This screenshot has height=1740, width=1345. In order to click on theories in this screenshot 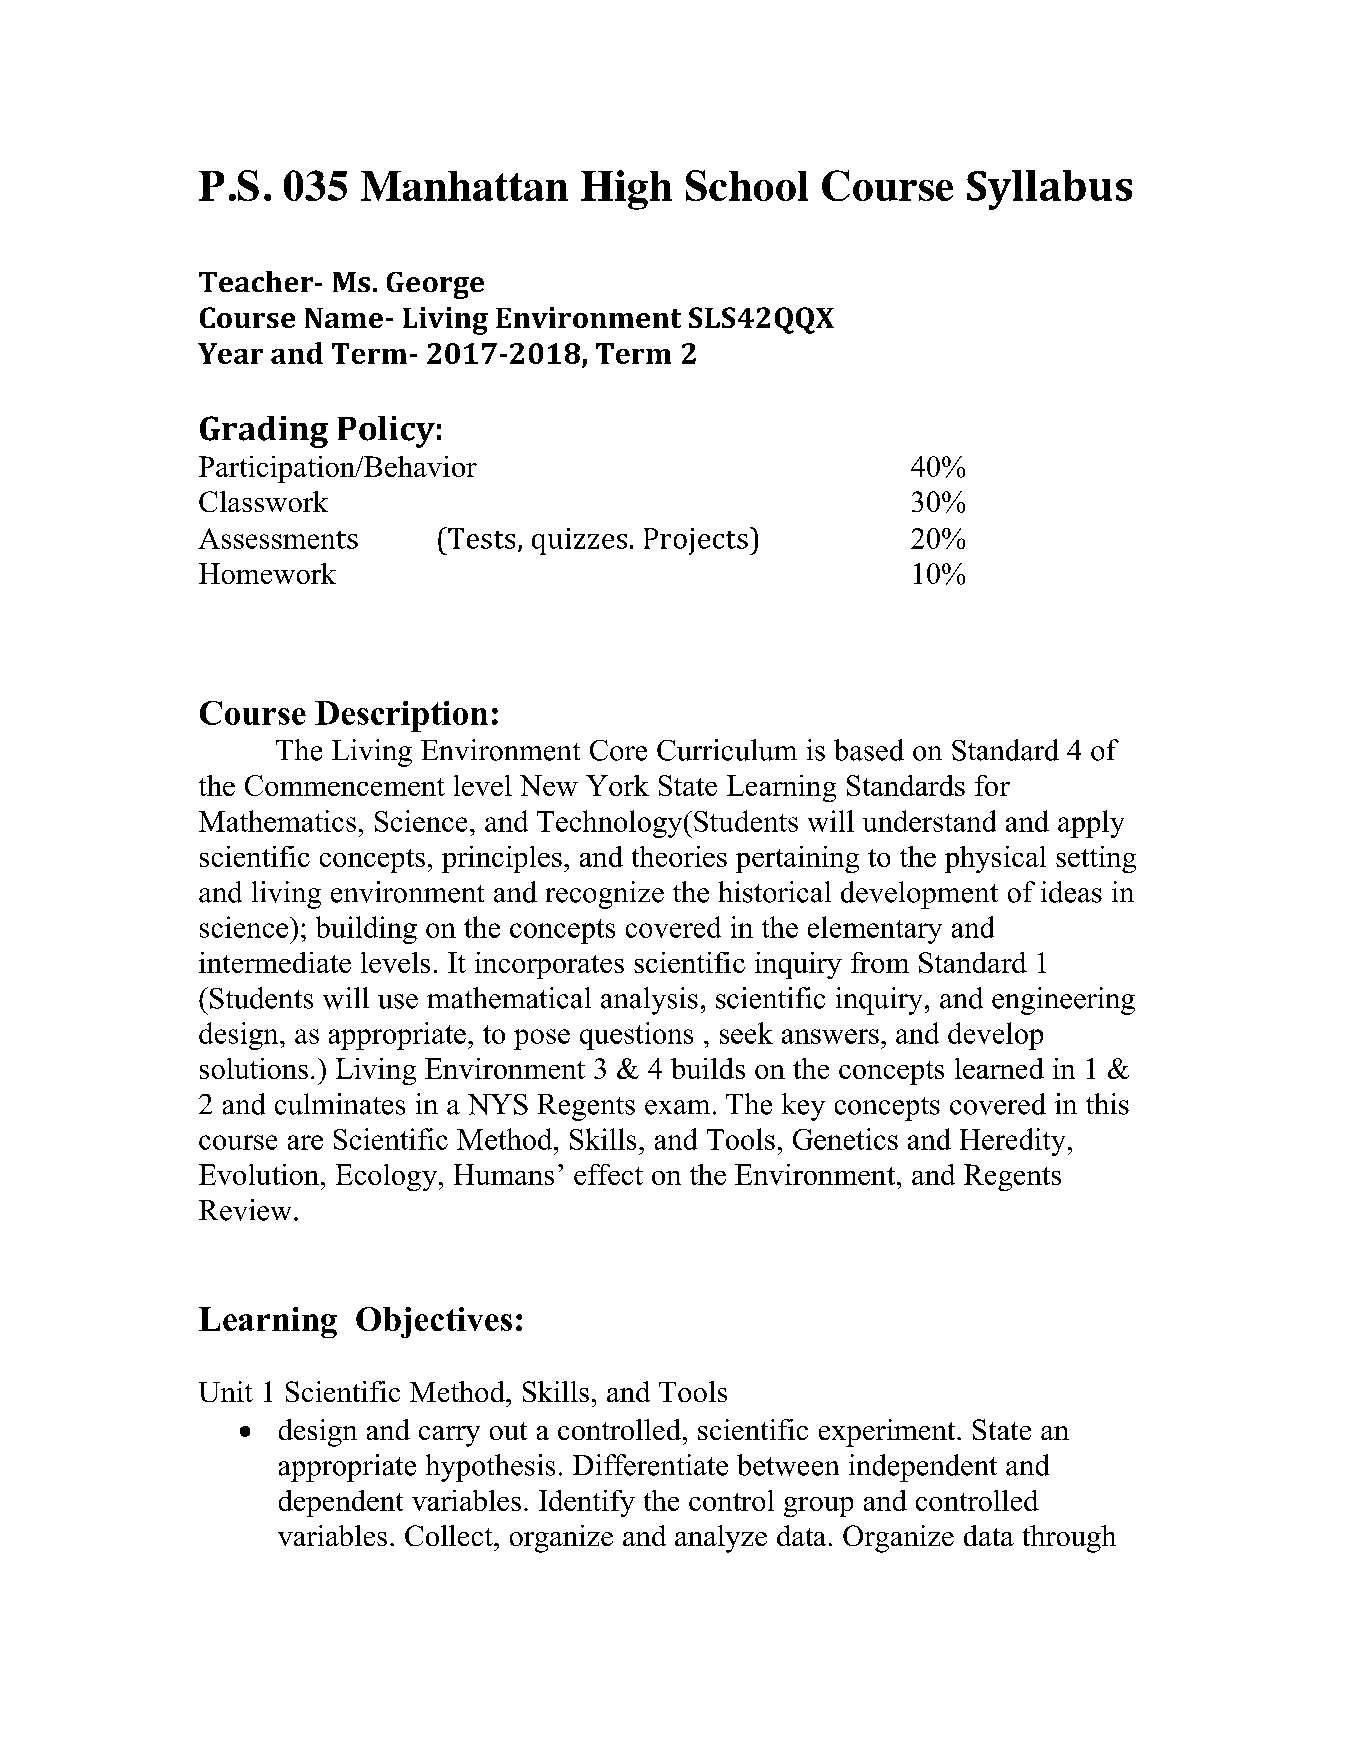, I will do `click(679, 856)`.
